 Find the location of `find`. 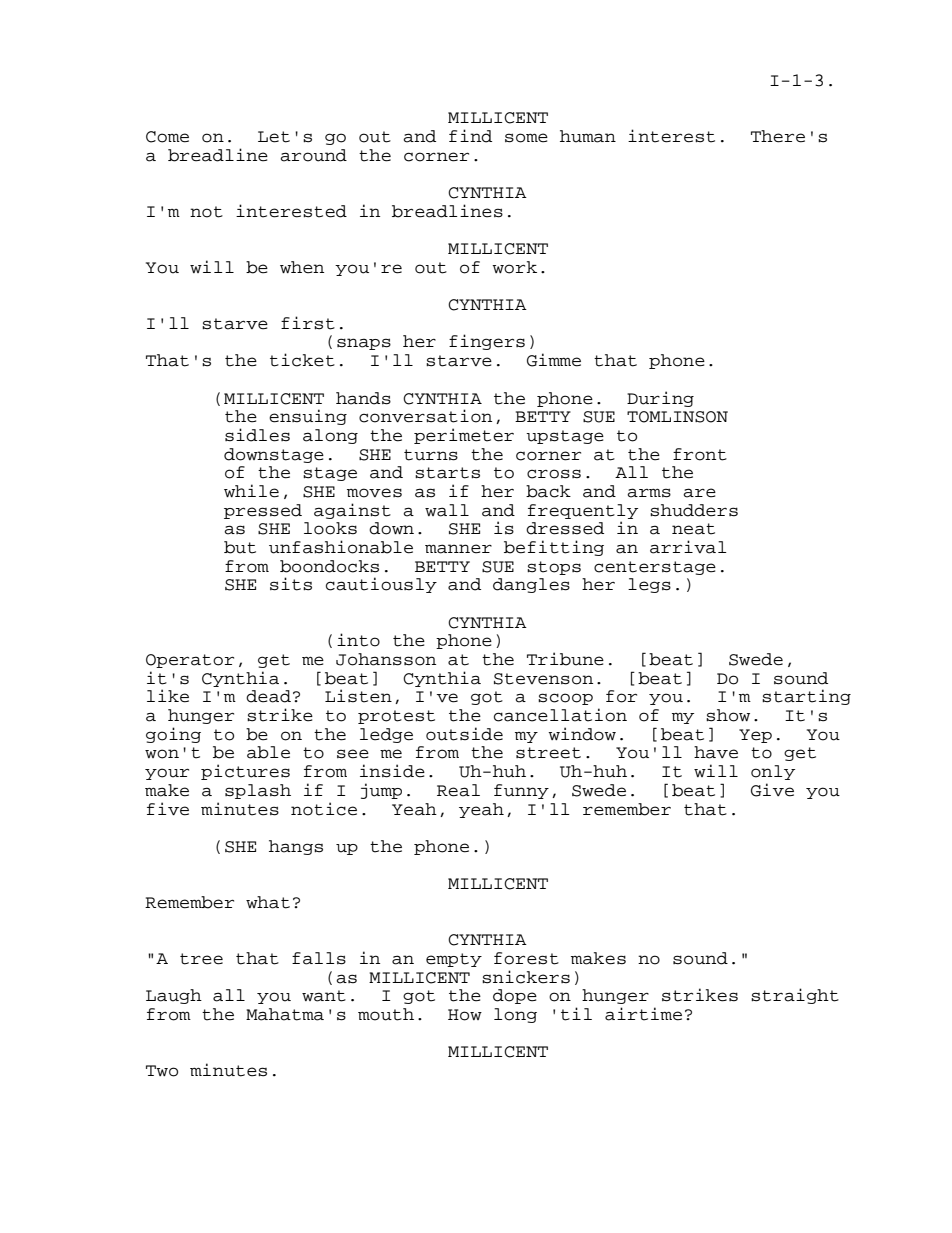

find is located at coordinates (470, 136).
